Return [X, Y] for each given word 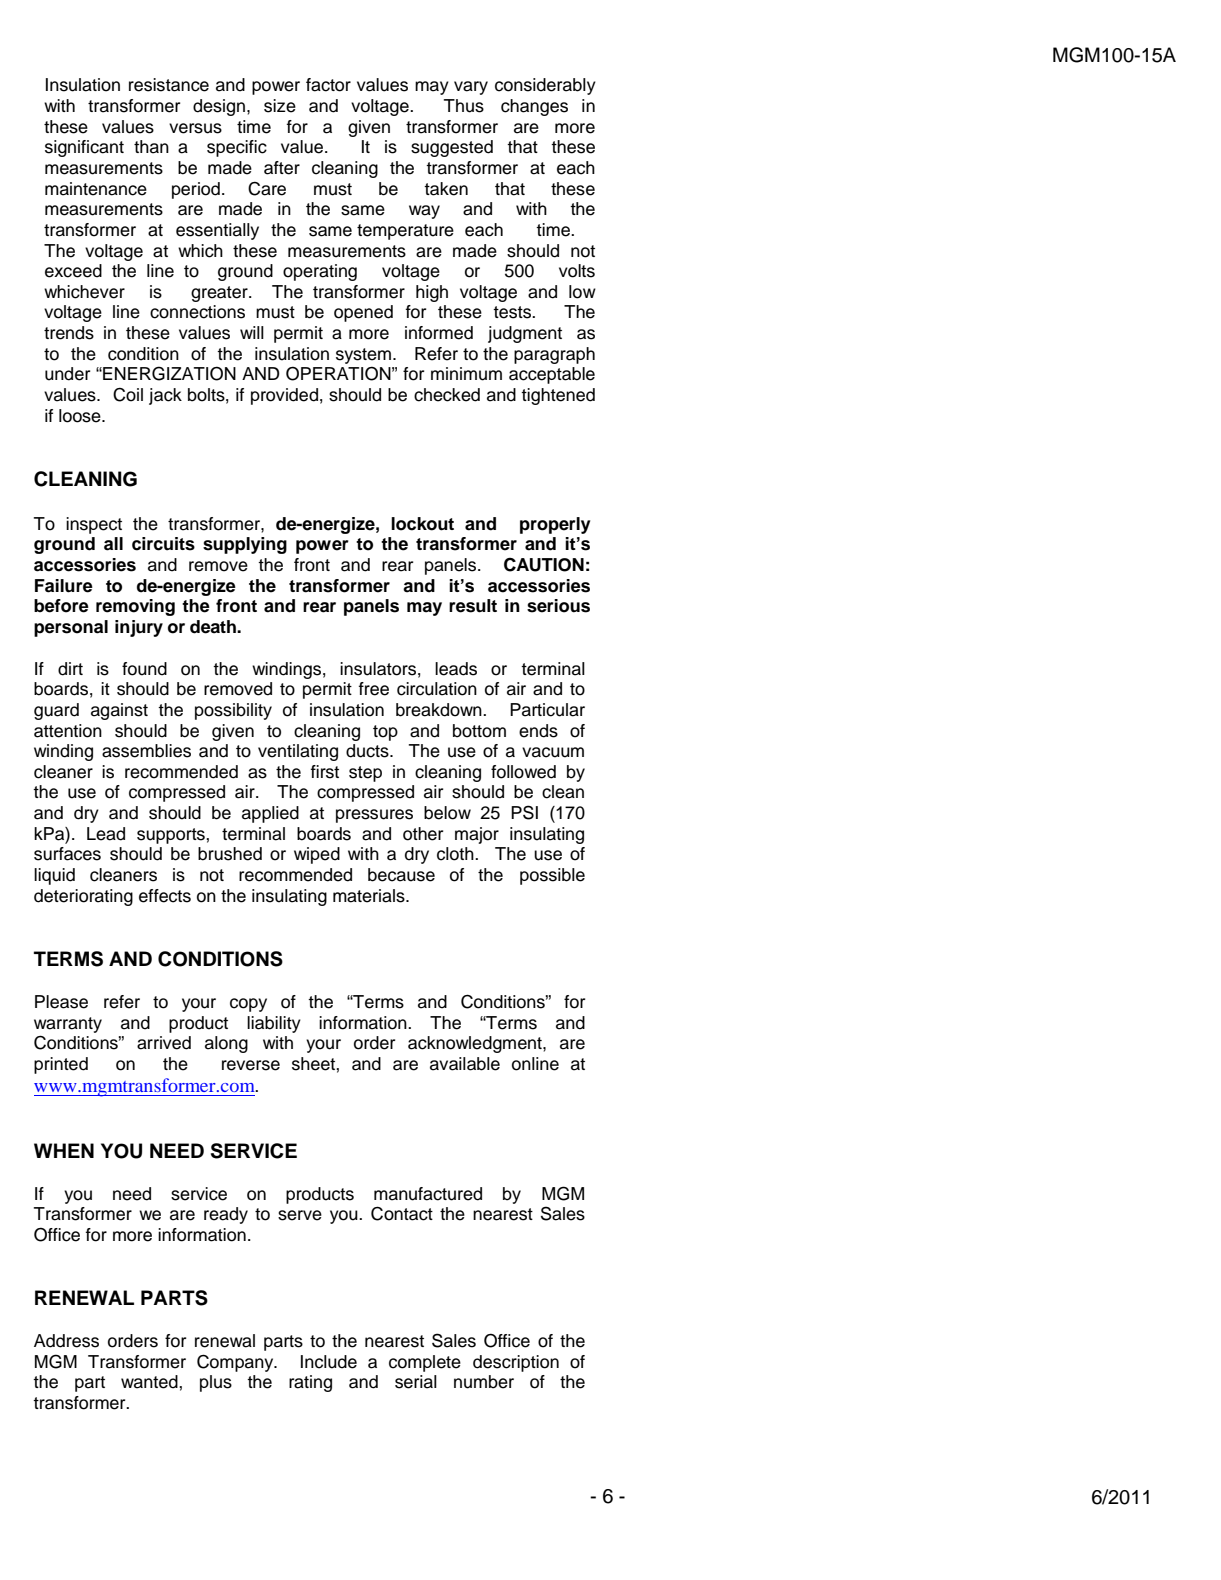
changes [534, 107]
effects [165, 896]
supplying [245, 545]
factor [328, 85]
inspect [94, 525]
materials [370, 896]
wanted [150, 1382]
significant [84, 148]
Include [329, 1362]
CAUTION [544, 564]
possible [552, 876]
